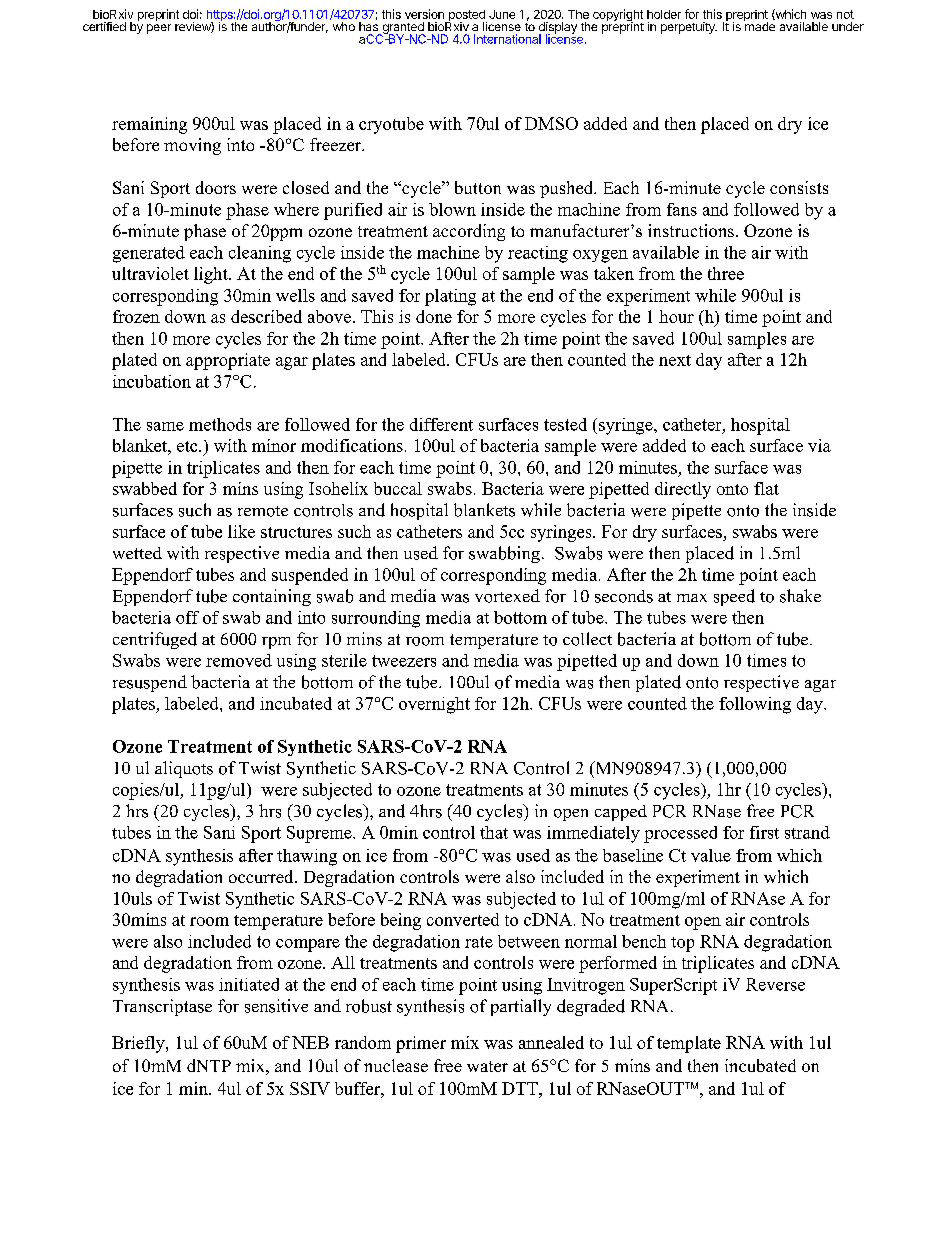  I want to click on three, so click(726, 273).
